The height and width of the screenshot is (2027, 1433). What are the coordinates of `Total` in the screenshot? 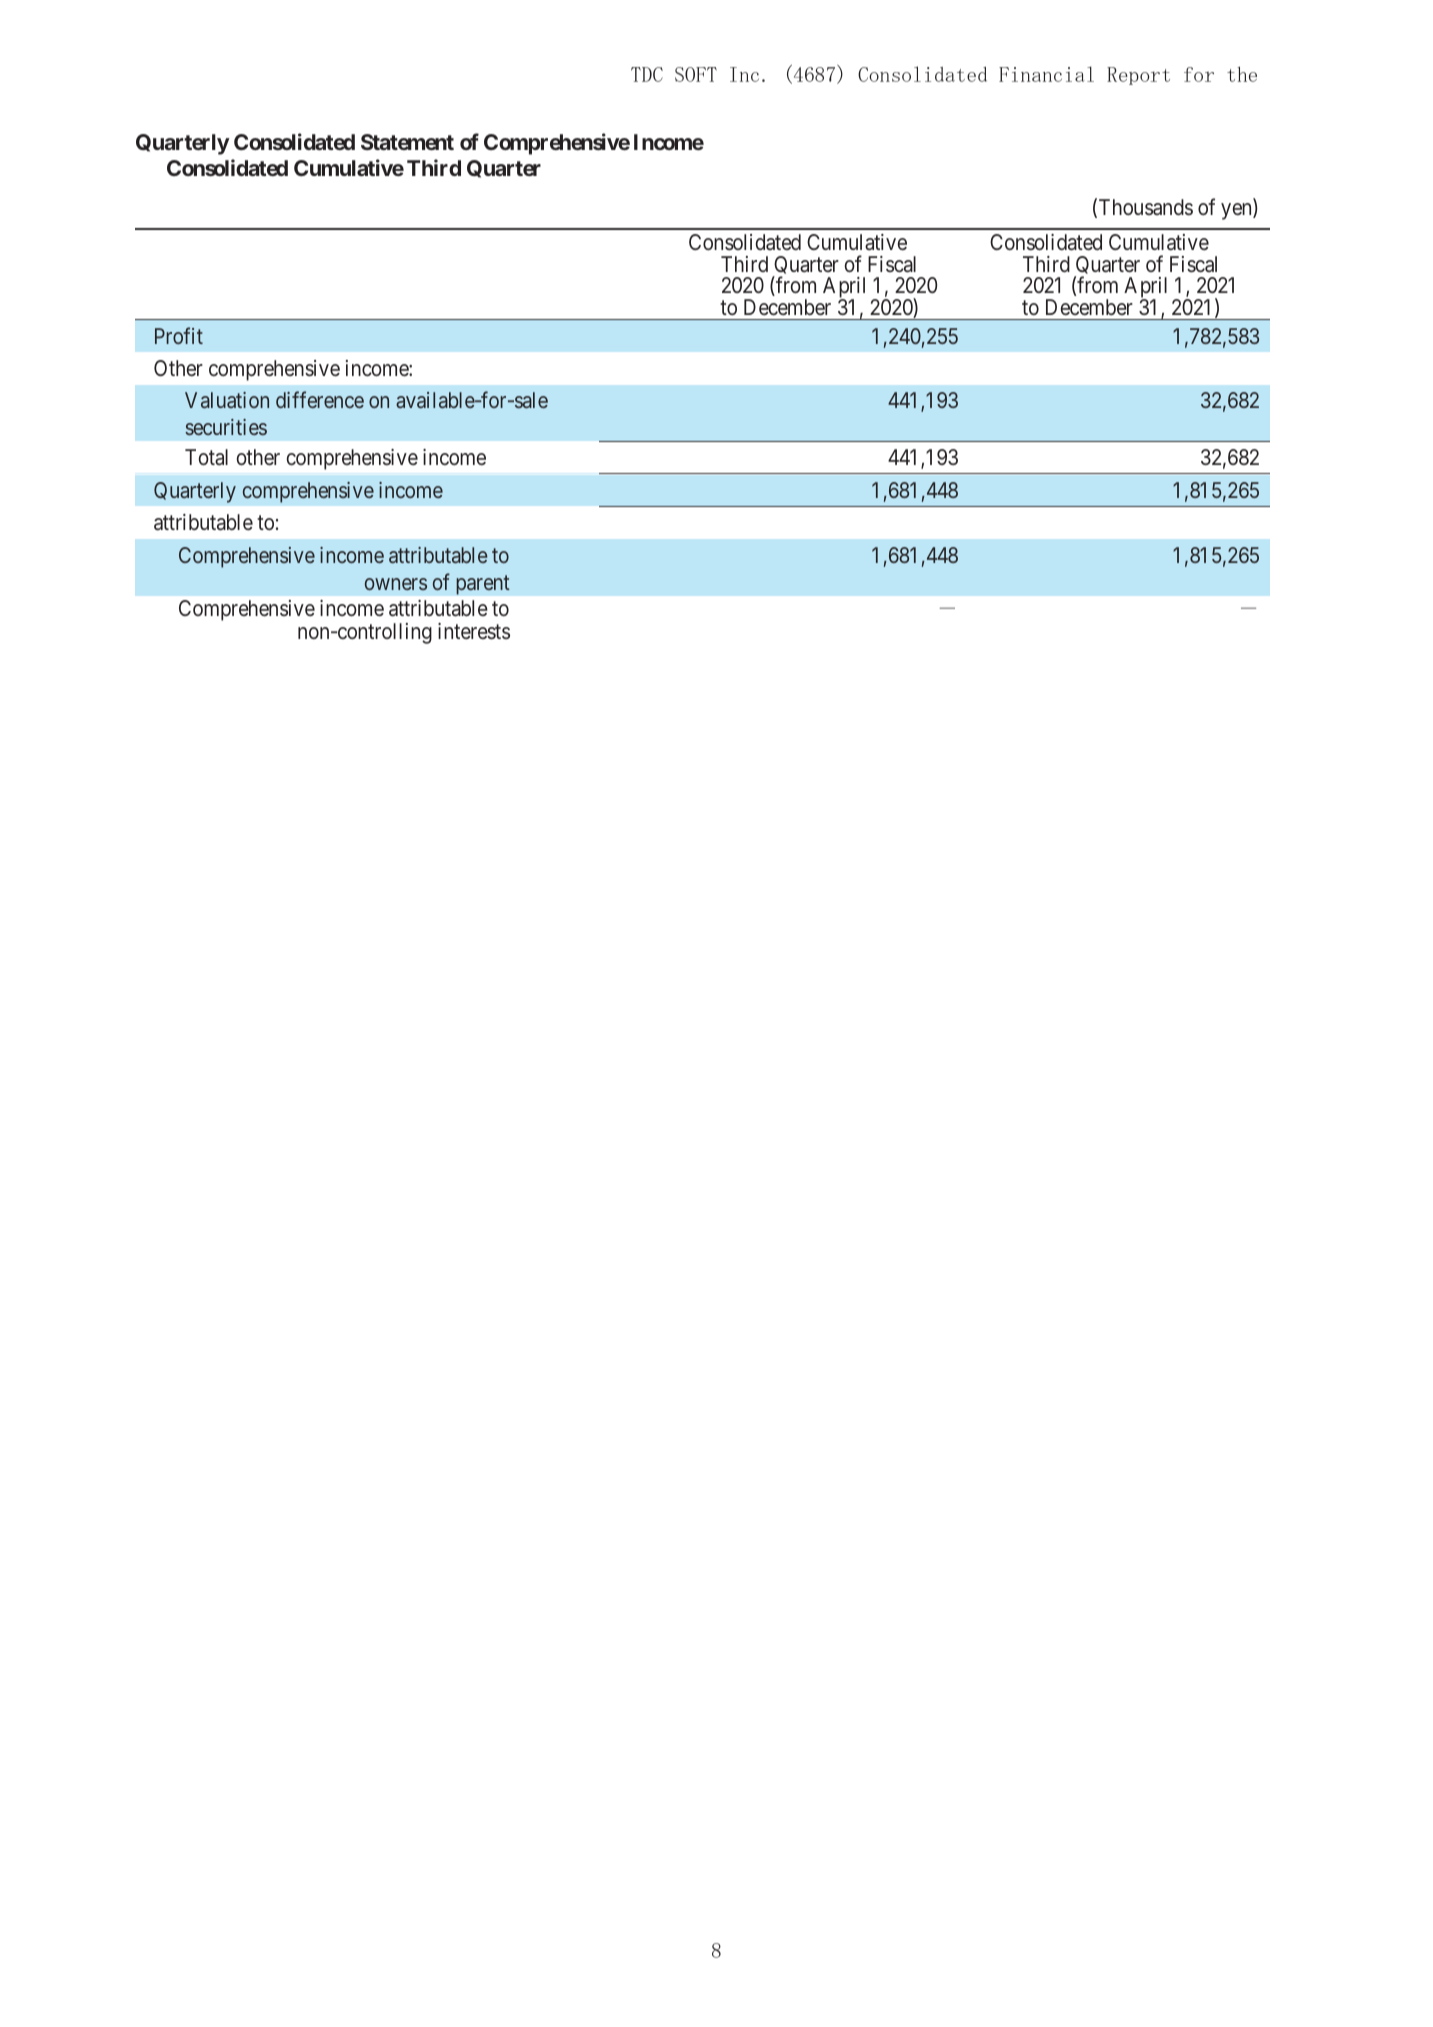 It's located at (206, 457).
